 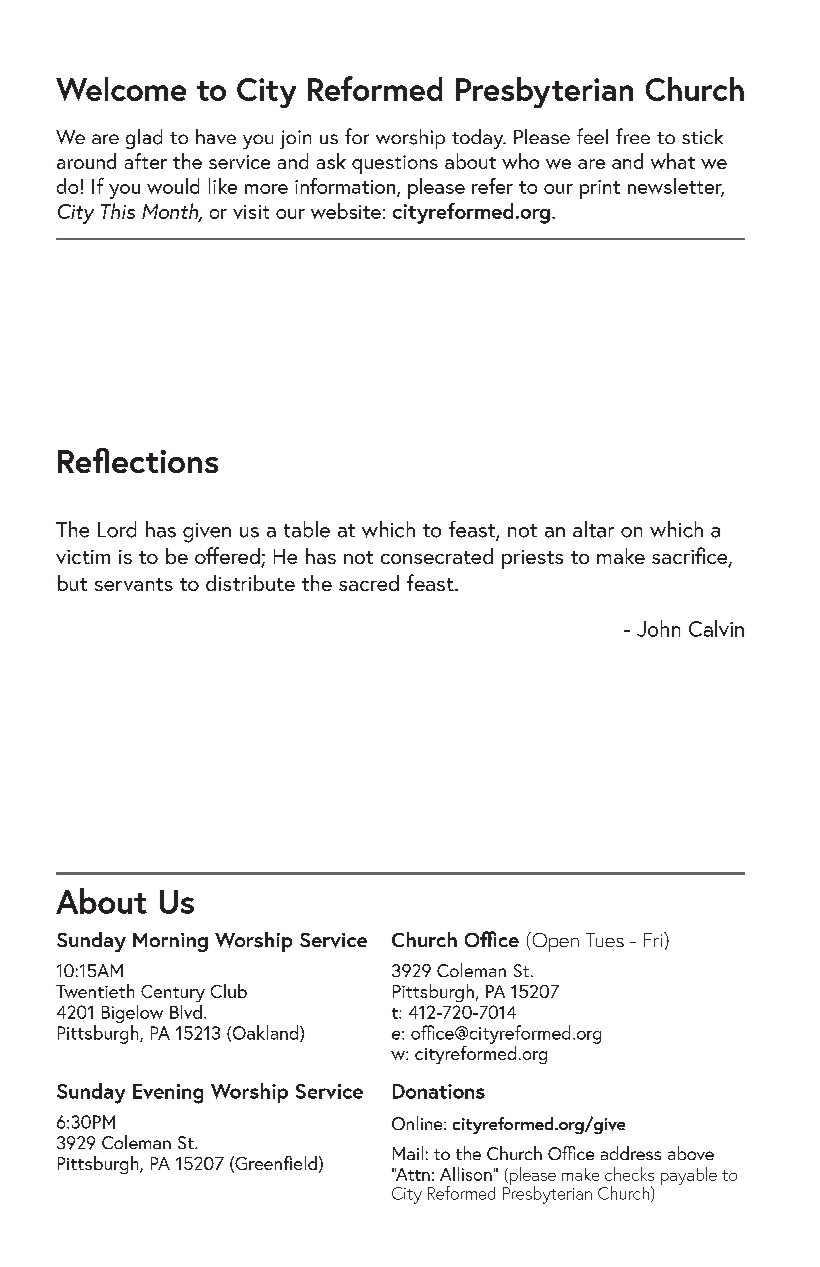 I want to click on Mail, so click(x=408, y=1153).
